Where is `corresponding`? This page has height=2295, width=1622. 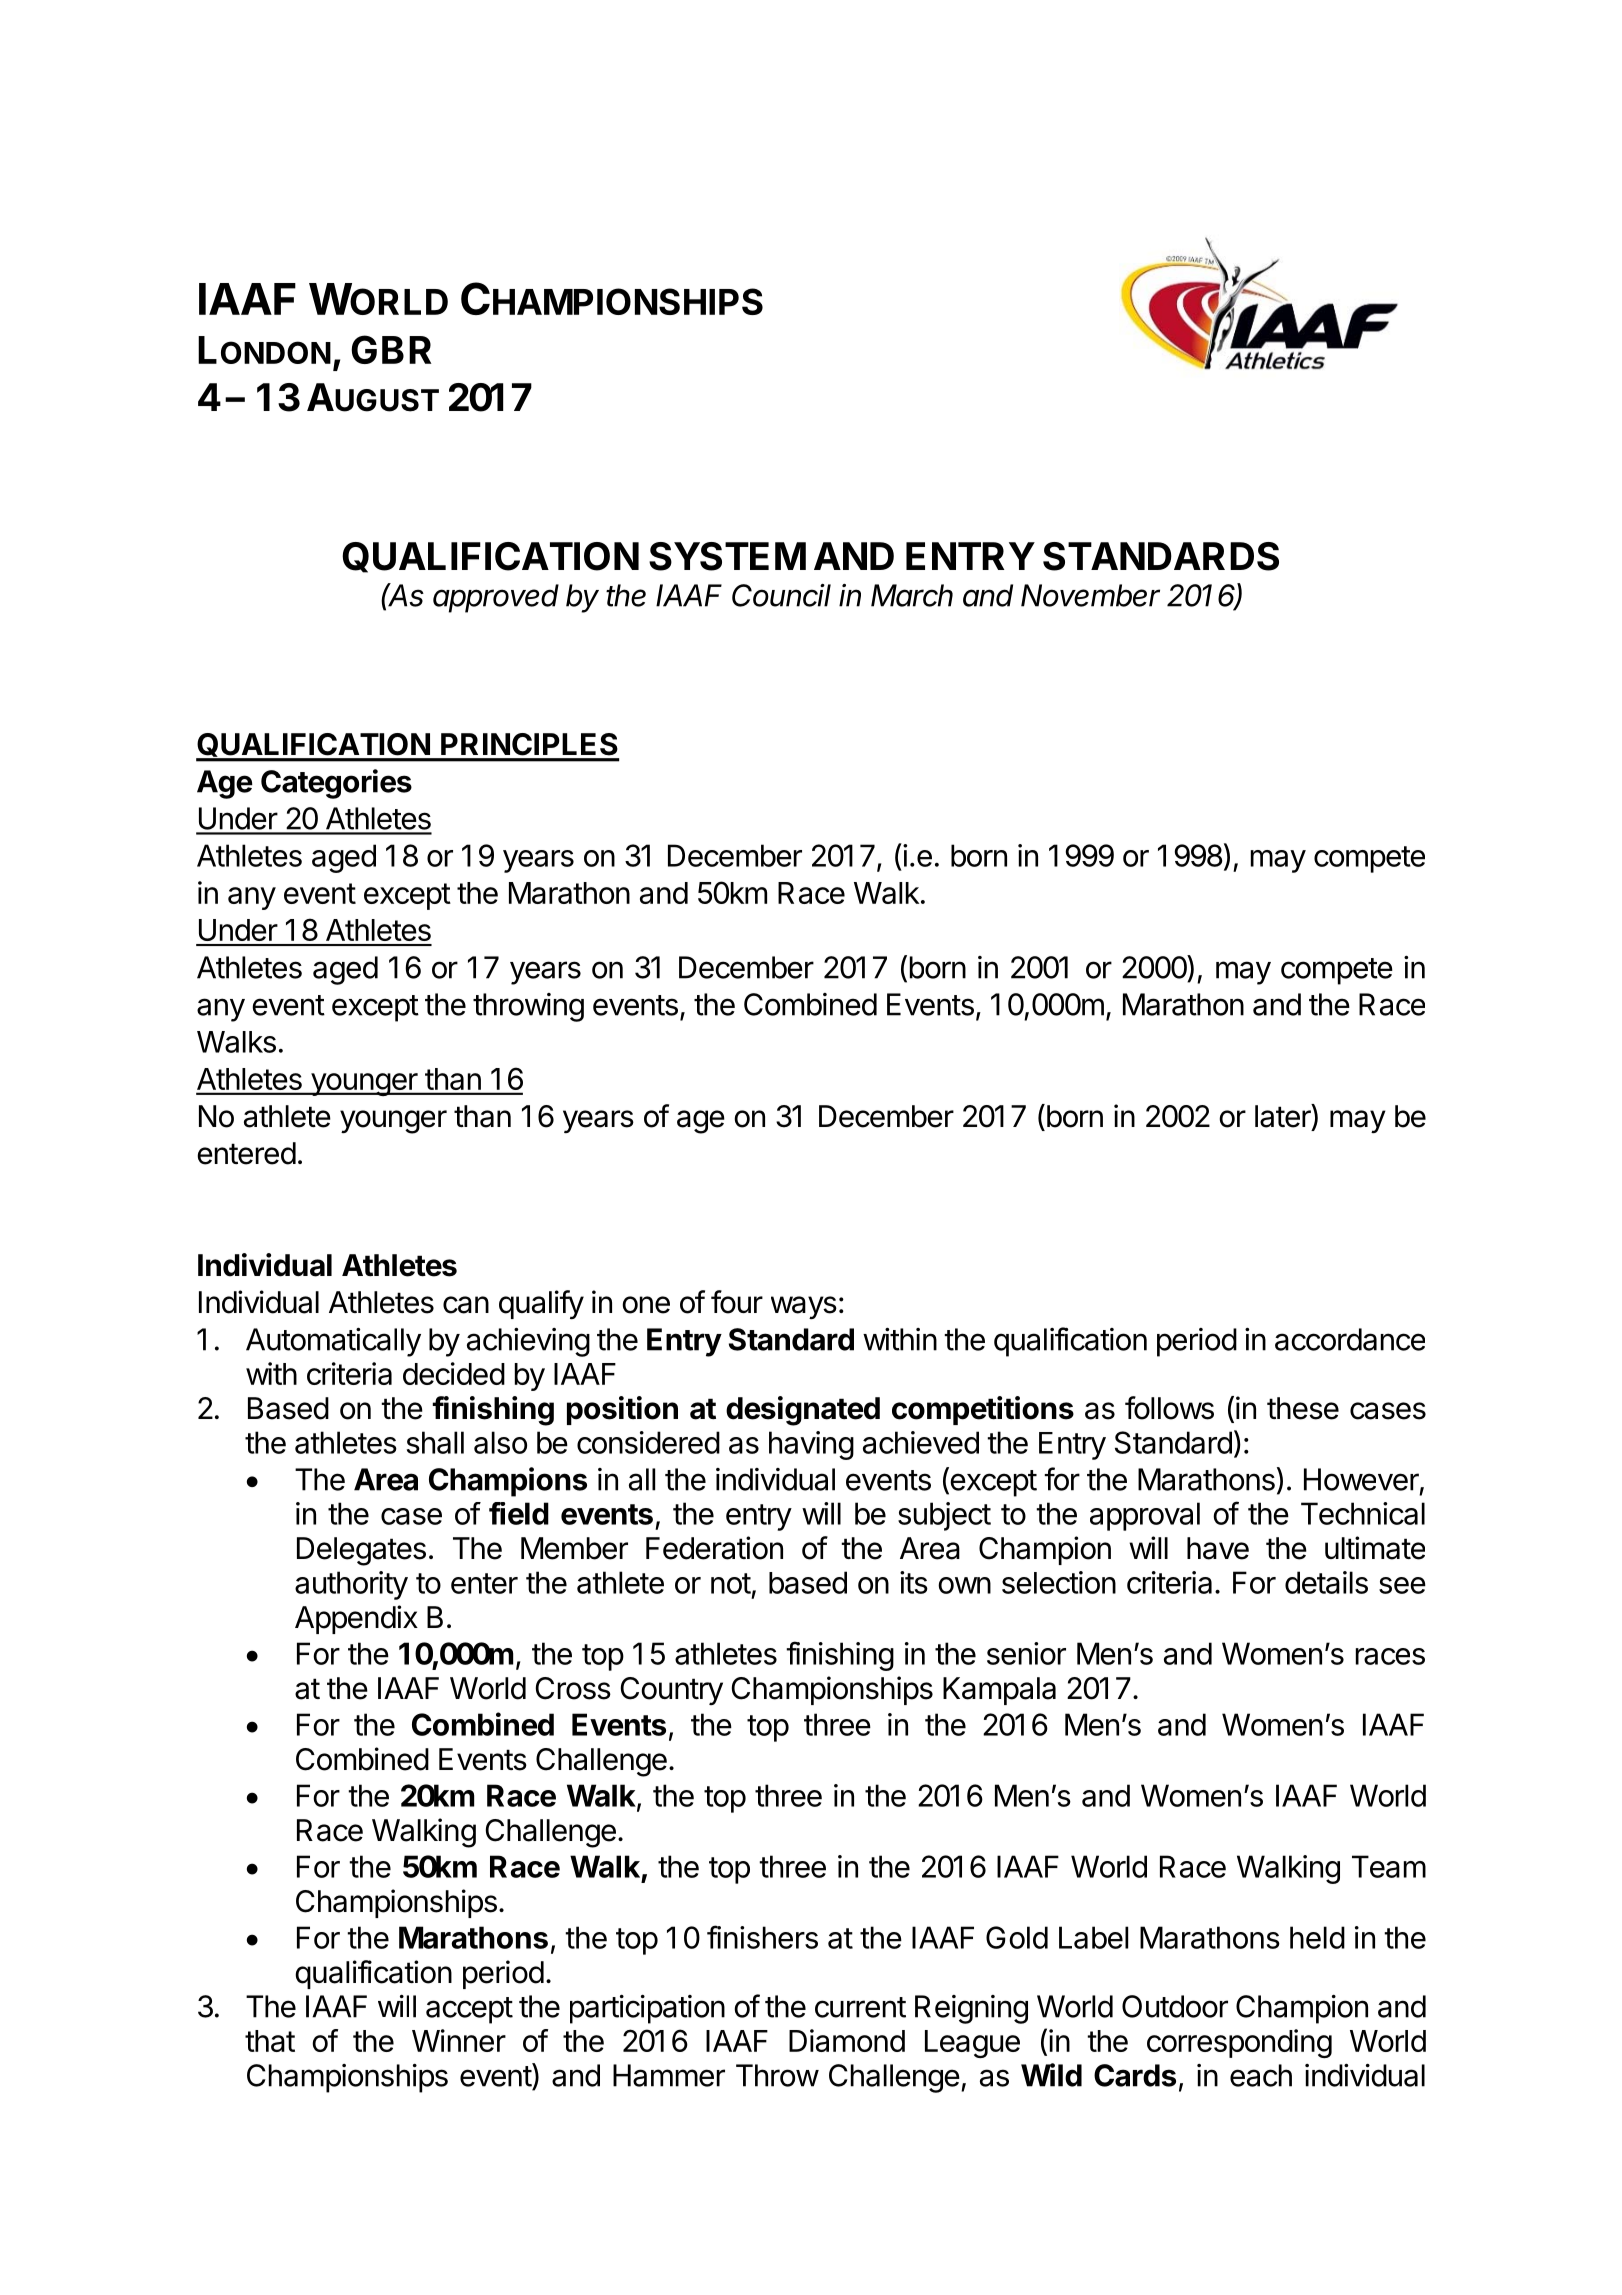
corresponding is located at coordinates (1239, 2043).
